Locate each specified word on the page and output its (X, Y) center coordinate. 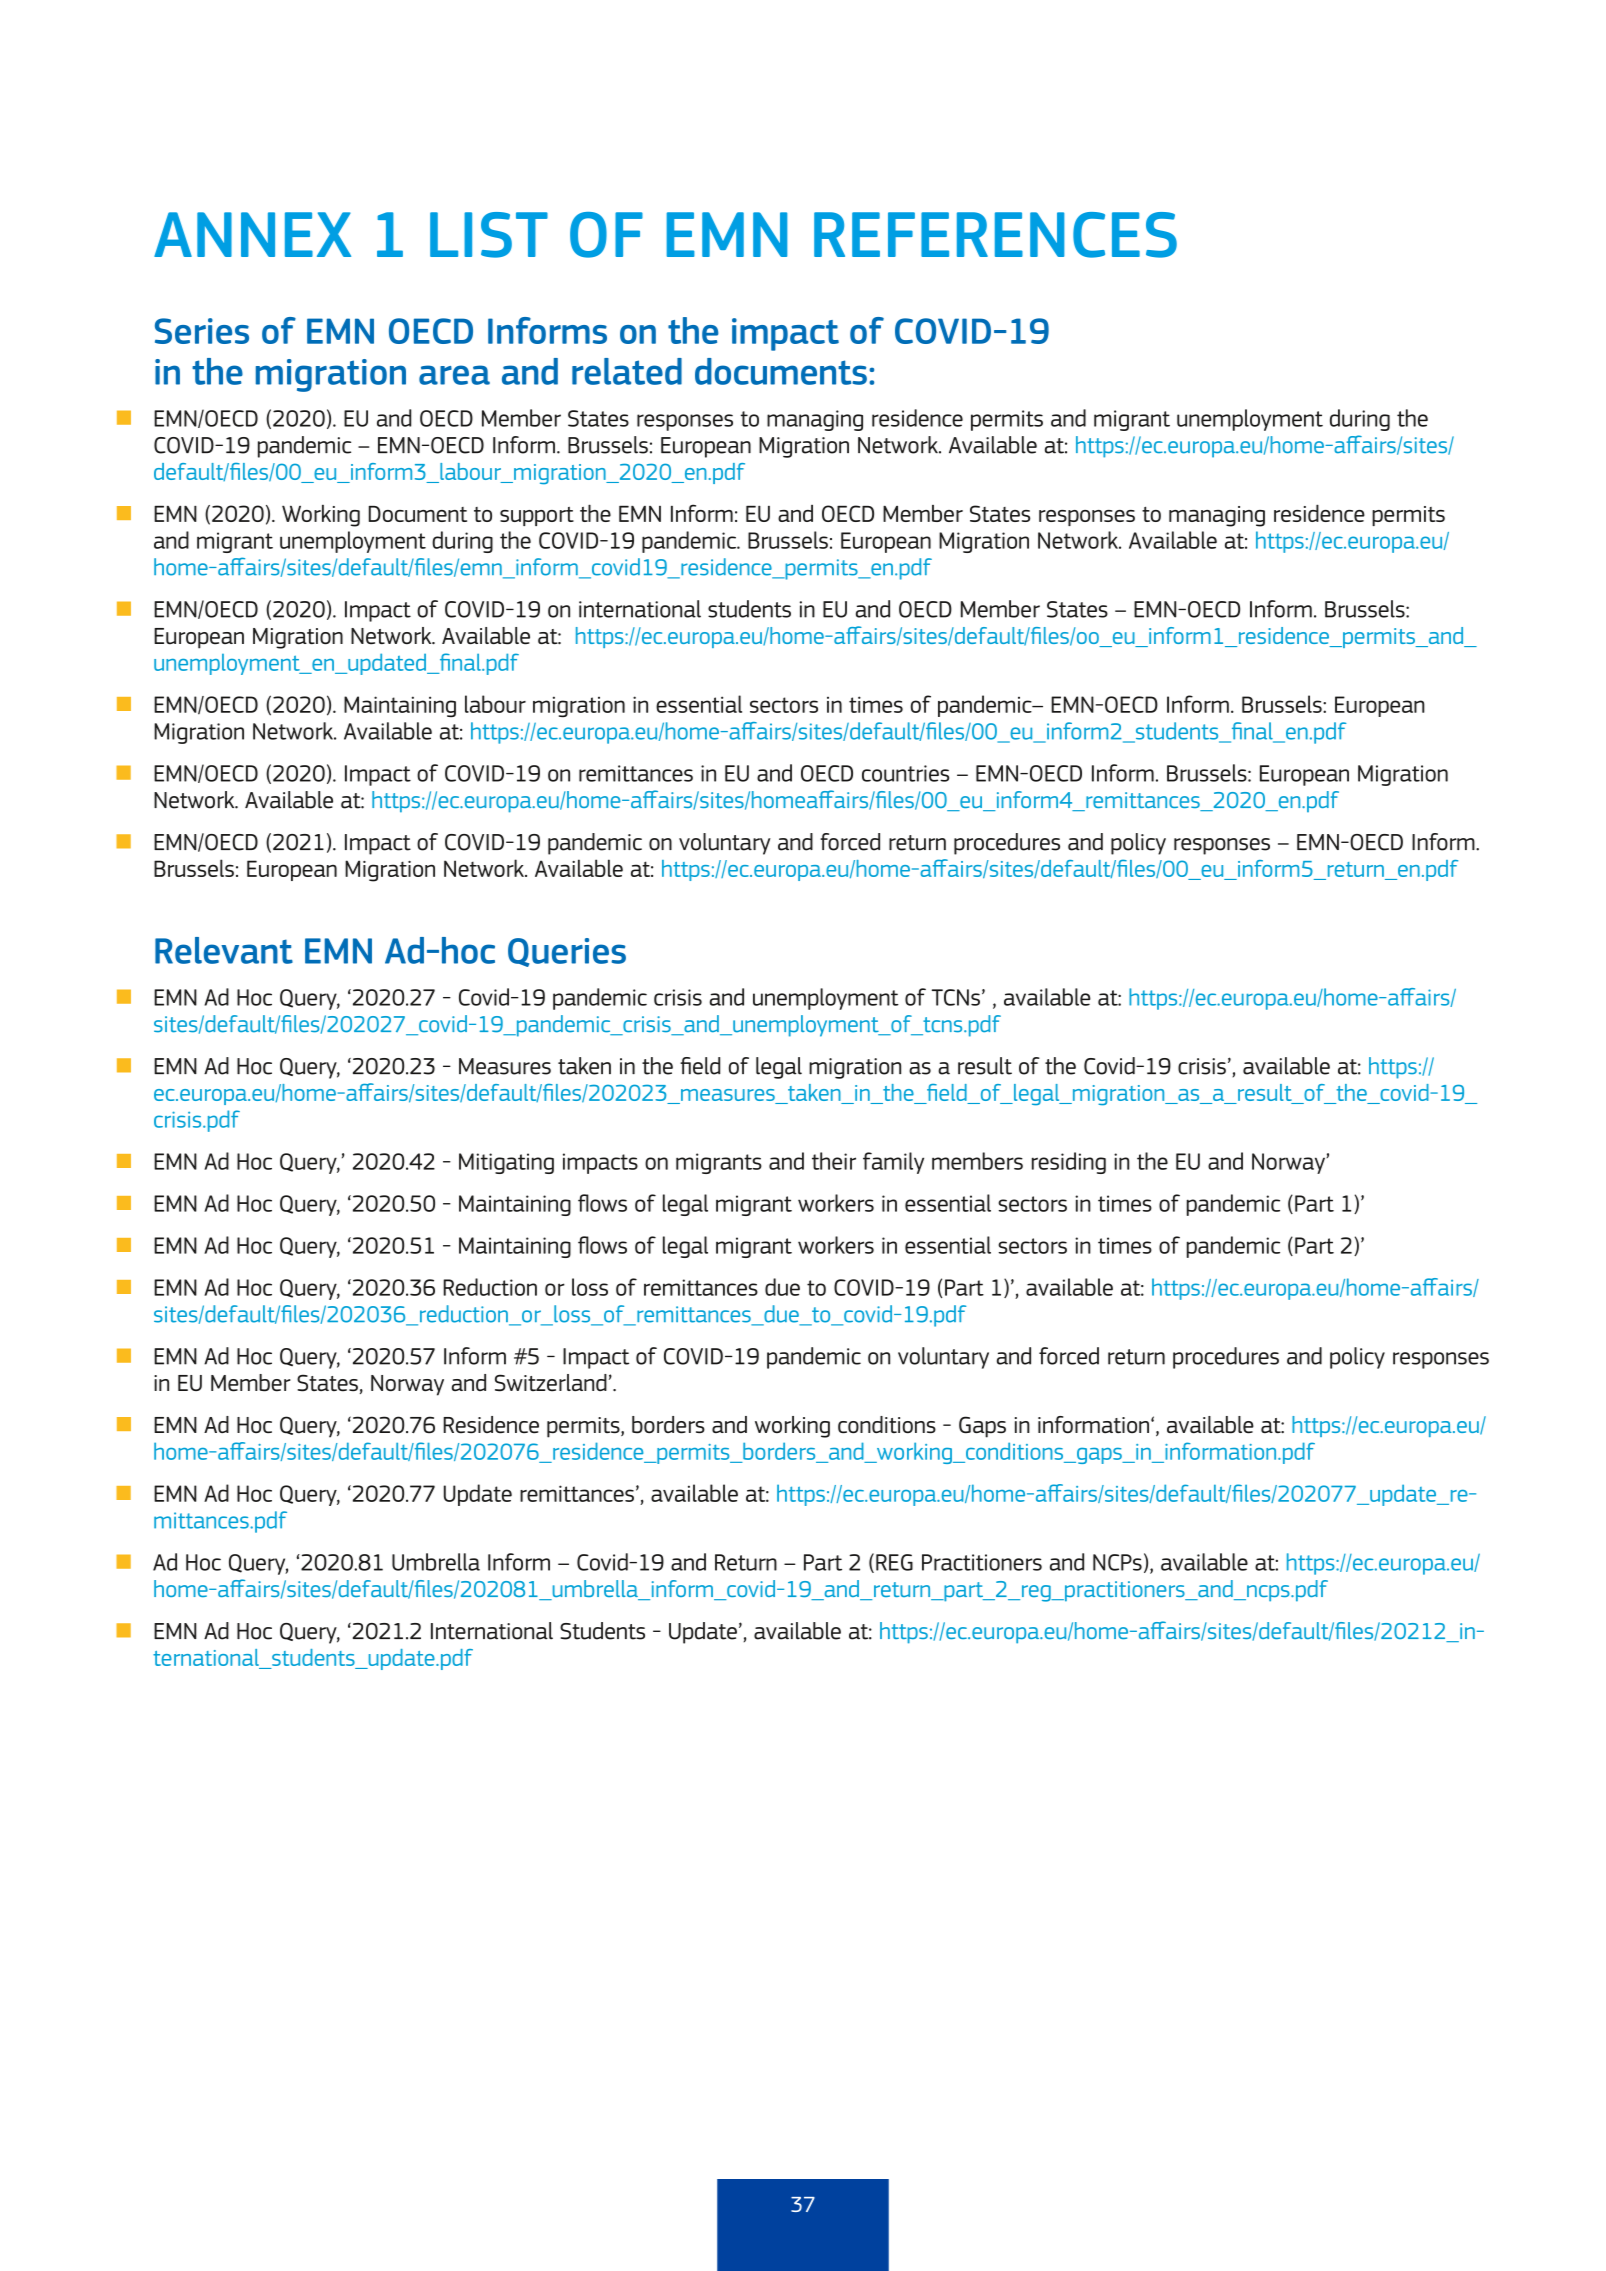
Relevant (224, 950)
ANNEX (252, 234)
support (537, 516)
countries (905, 773)
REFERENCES (995, 235)
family (893, 1163)
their (834, 1161)
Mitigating (506, 1163)
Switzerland (551, 1383)
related (627, 371)
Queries (567, 952)
